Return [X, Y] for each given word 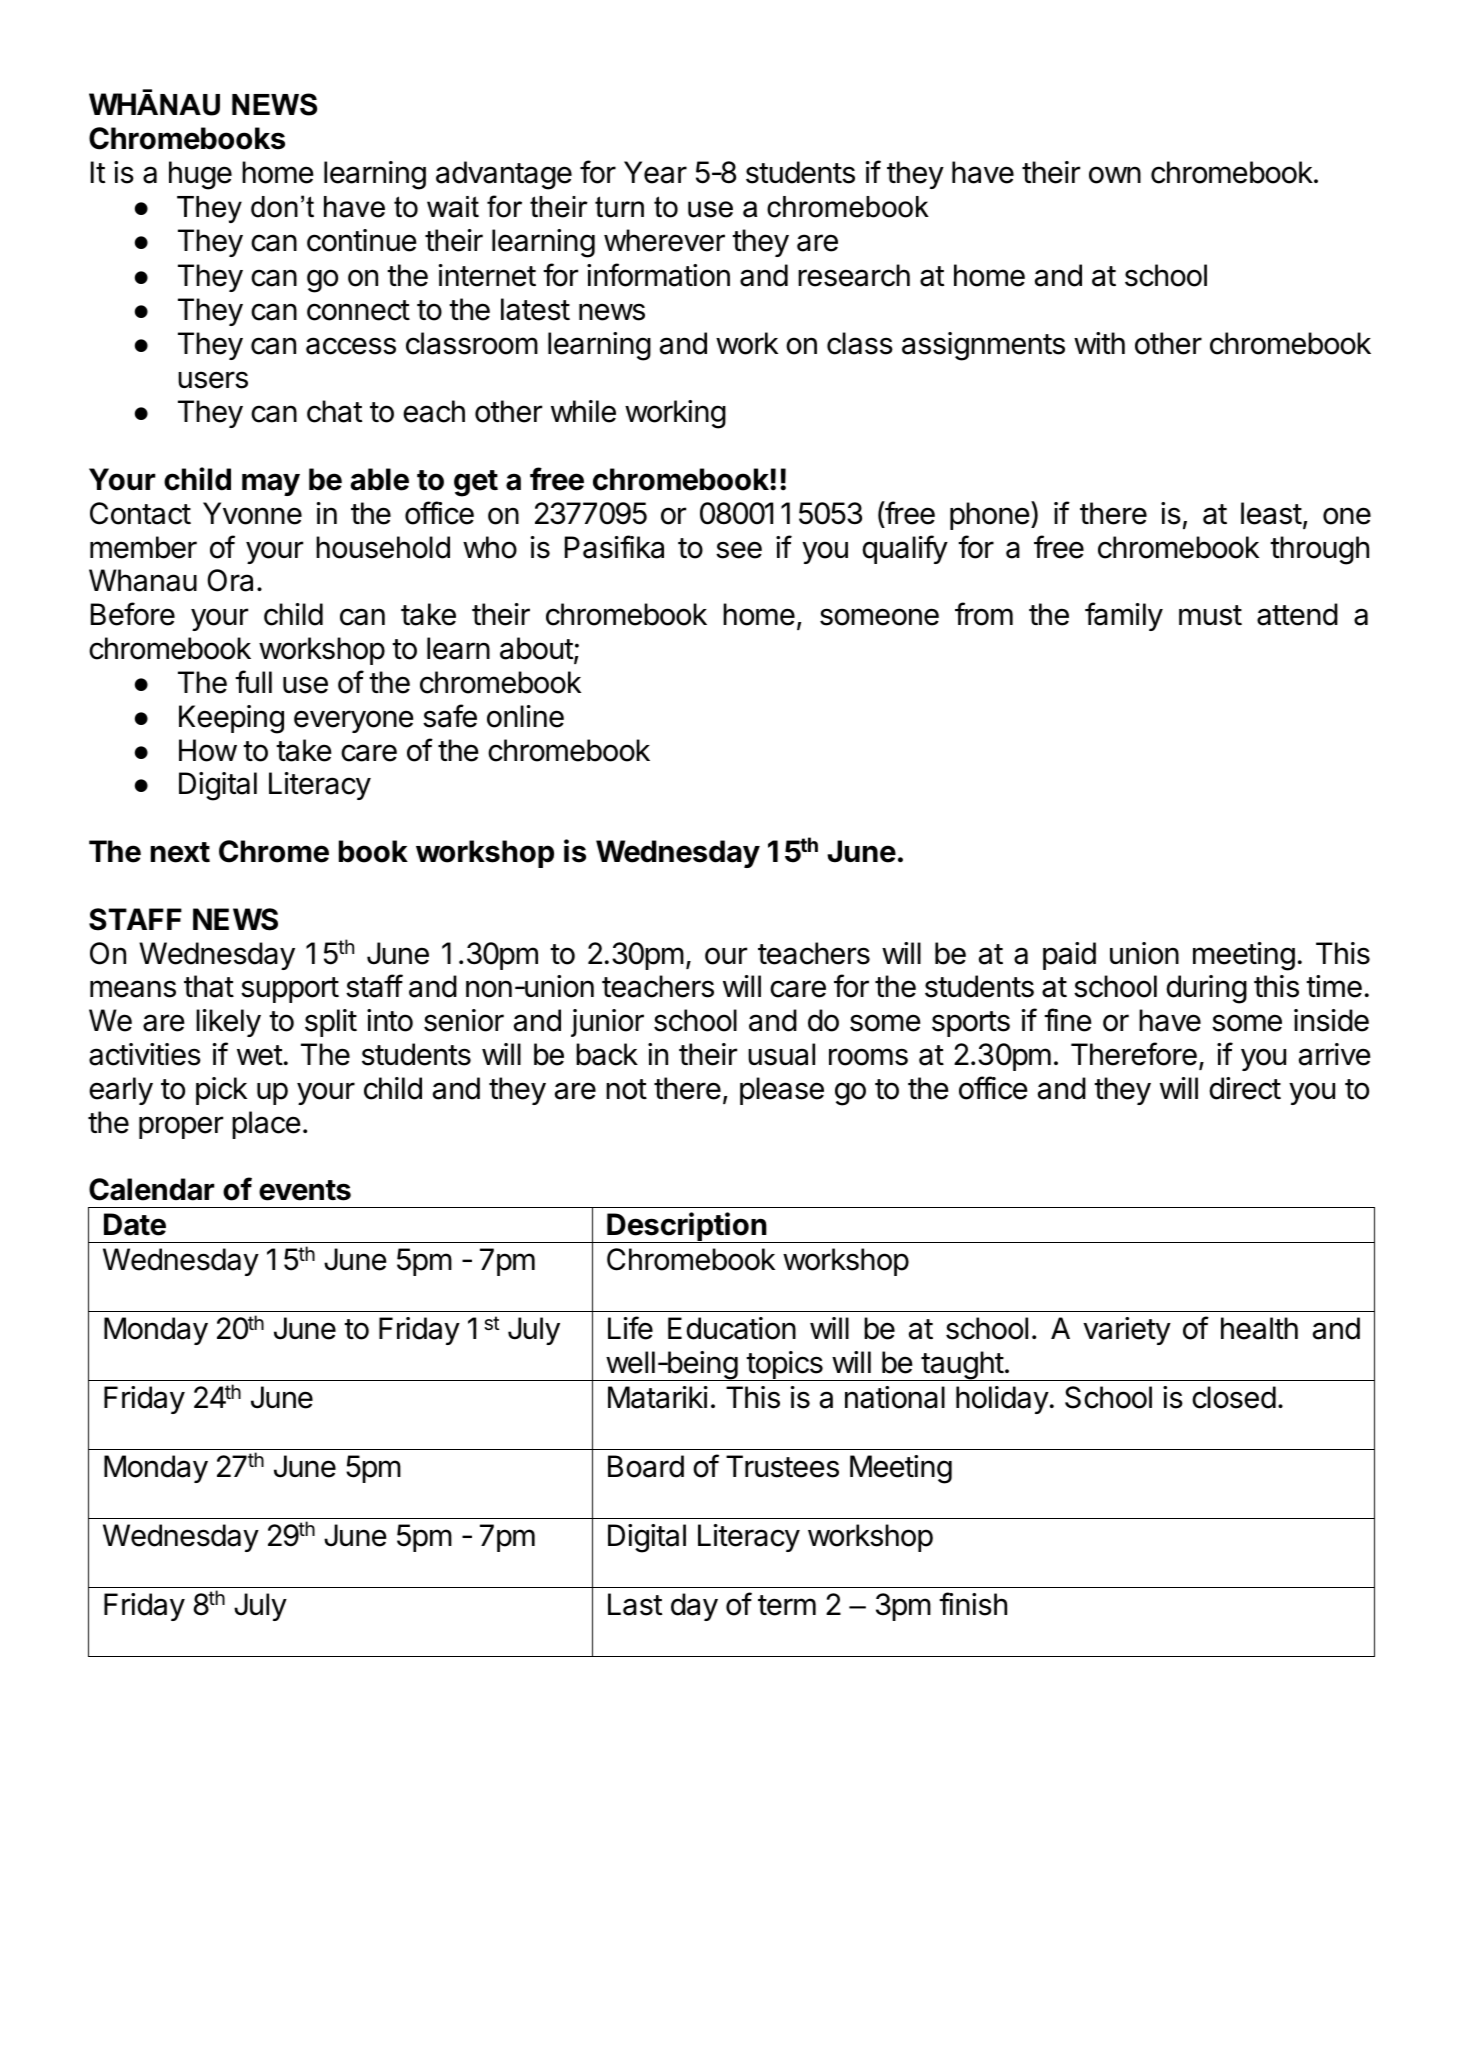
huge [200, 175]
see [739, 550]
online [525, 716]
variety [1127, 1331]
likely [228, 1023]
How [208, 750]
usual [781, 1054]
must [1210, 615]
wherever [664, 240]
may [271, 484]
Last [635, 1604]
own [1115, 175]
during [1206, 989]
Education [732, 1328]
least [1271, 513]
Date [135, 1224]
